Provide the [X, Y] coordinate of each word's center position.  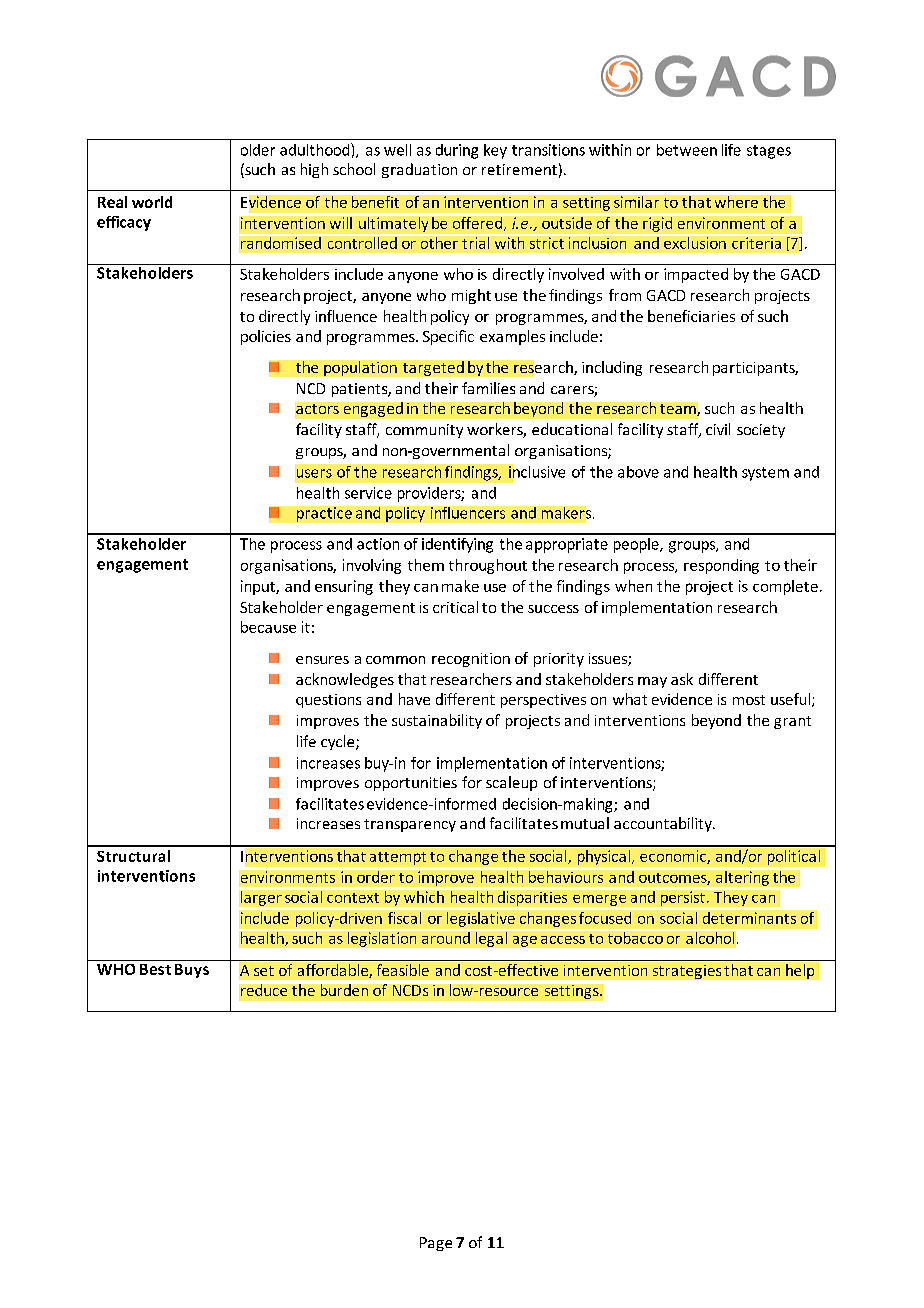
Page [436, 1244]
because [268, 627]
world [152, 202]
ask [682, 679]
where [736, 202]
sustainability [437, 721]
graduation [419, 170]
